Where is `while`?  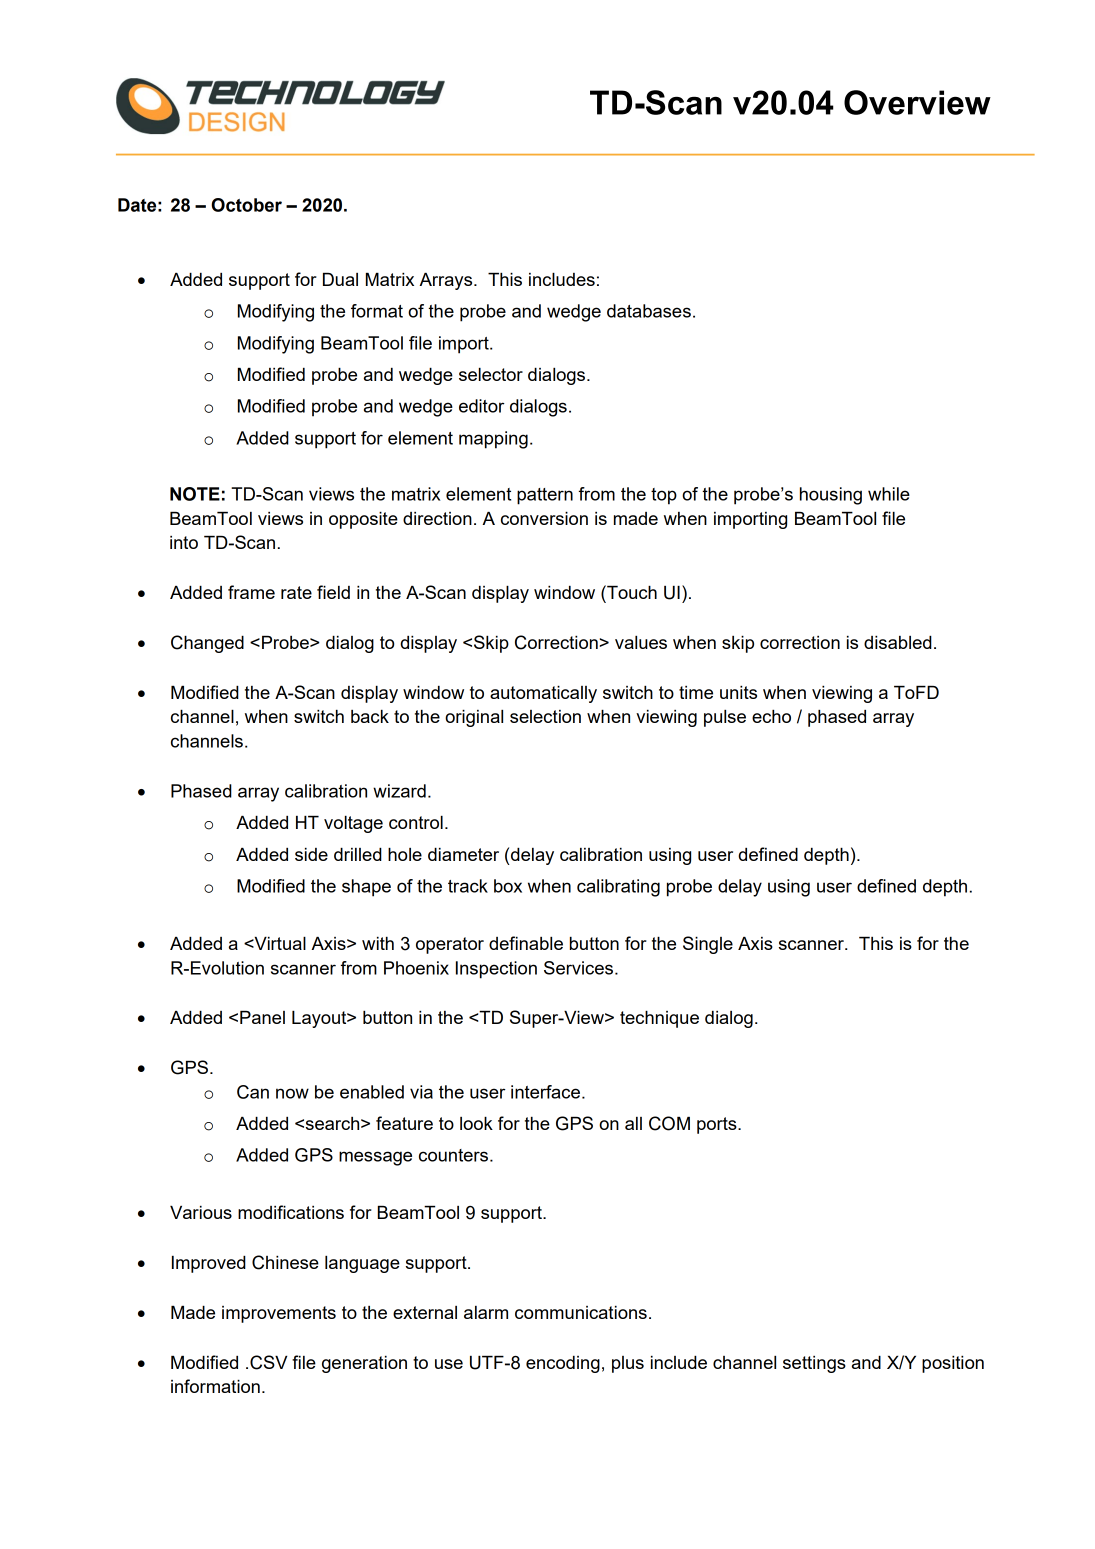 while is located at coordinates (889, 494).
